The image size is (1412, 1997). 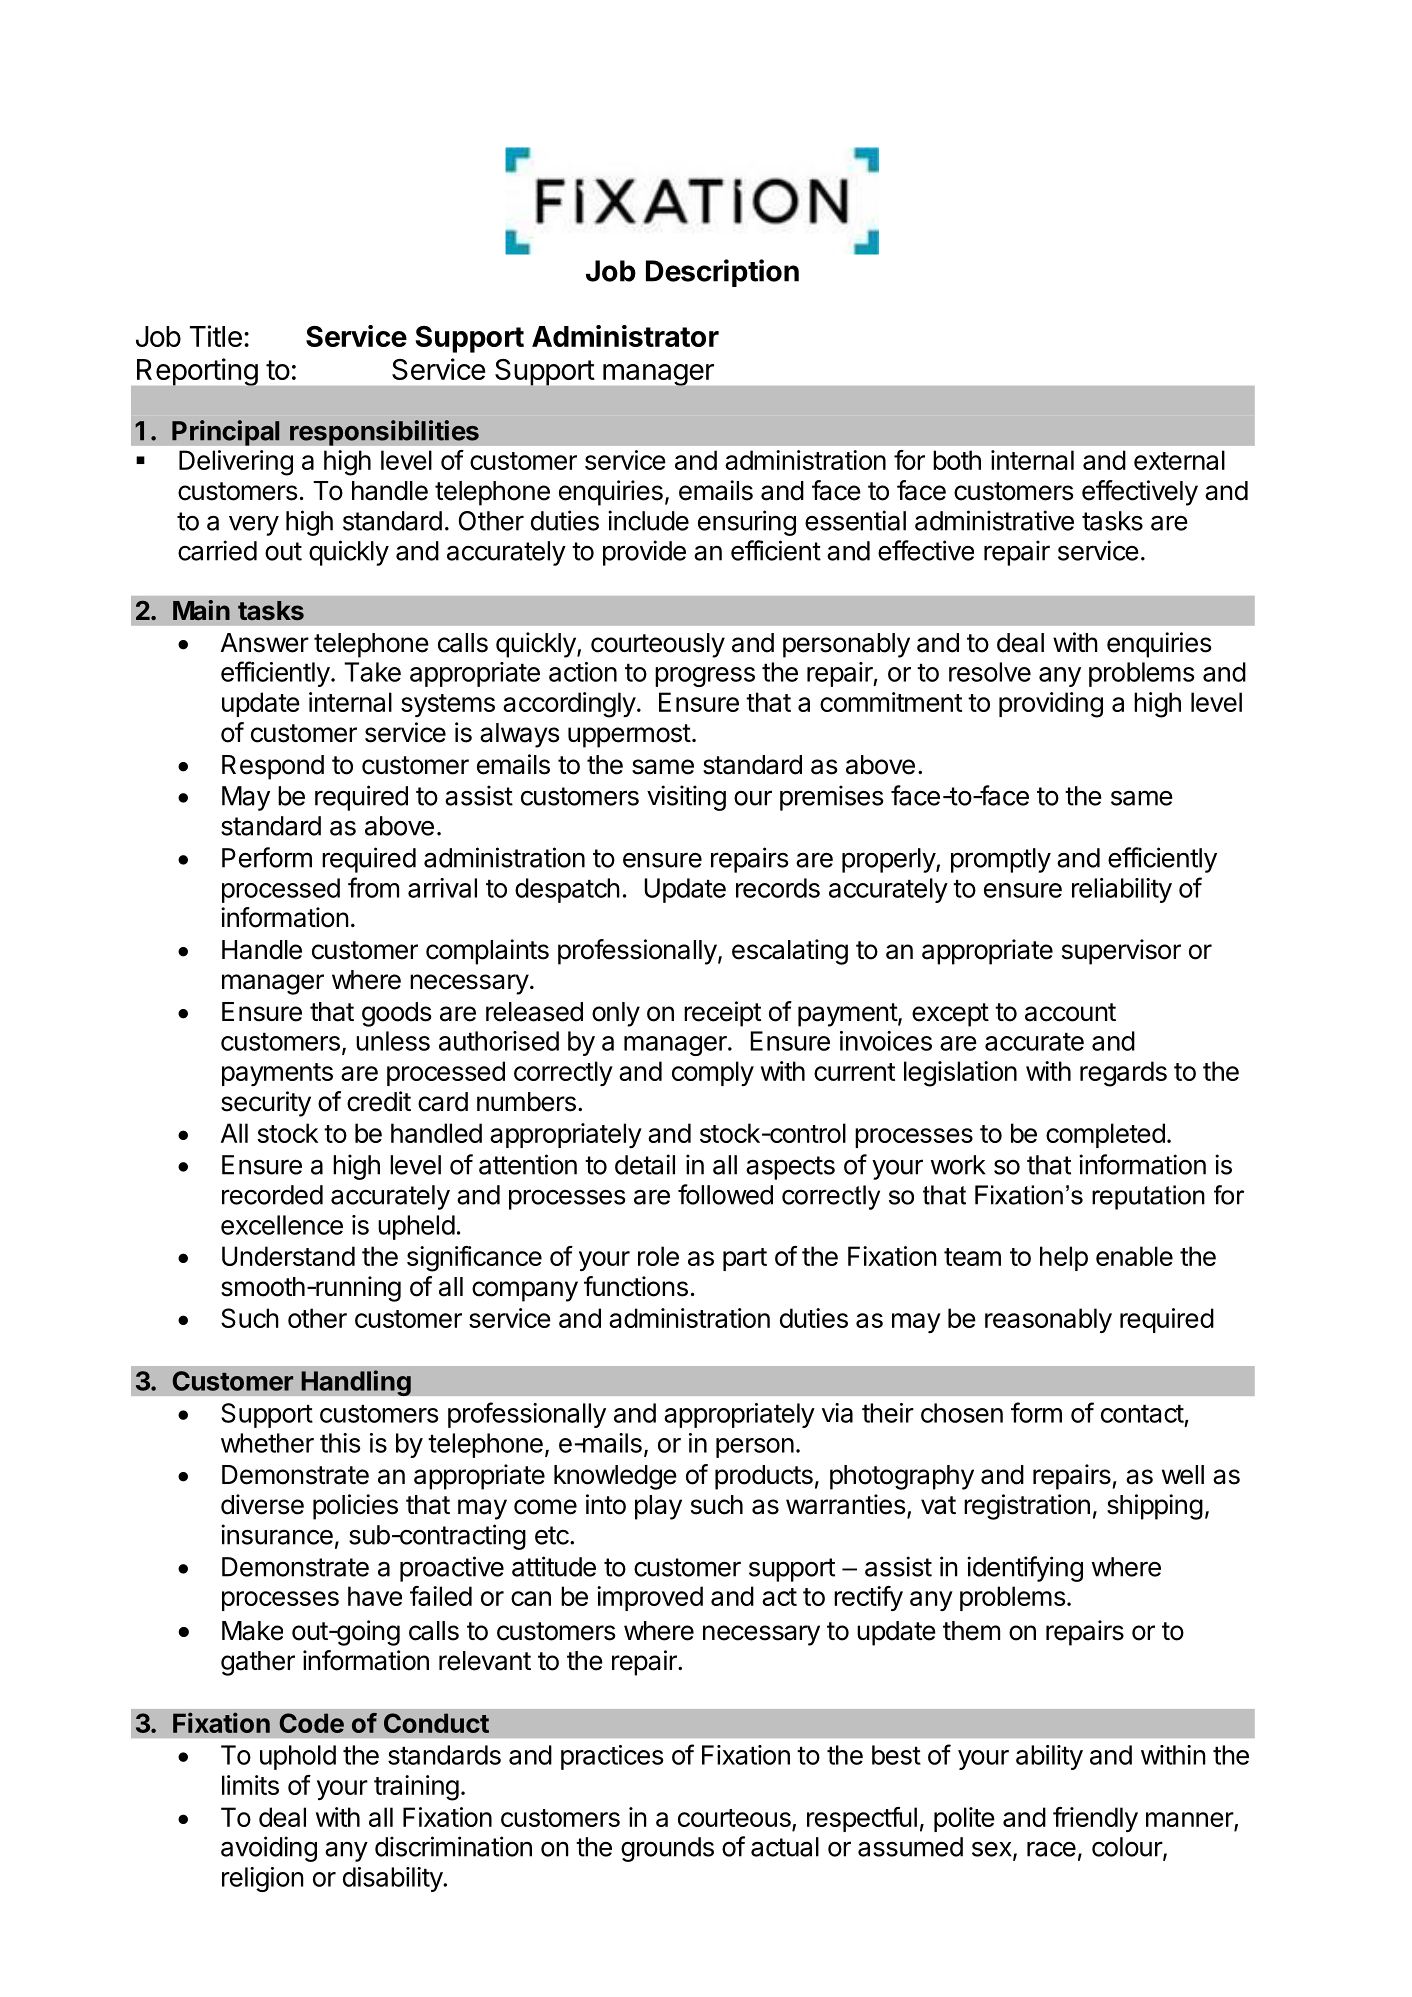 I want to click on external, so click(x=1179, y=460).
